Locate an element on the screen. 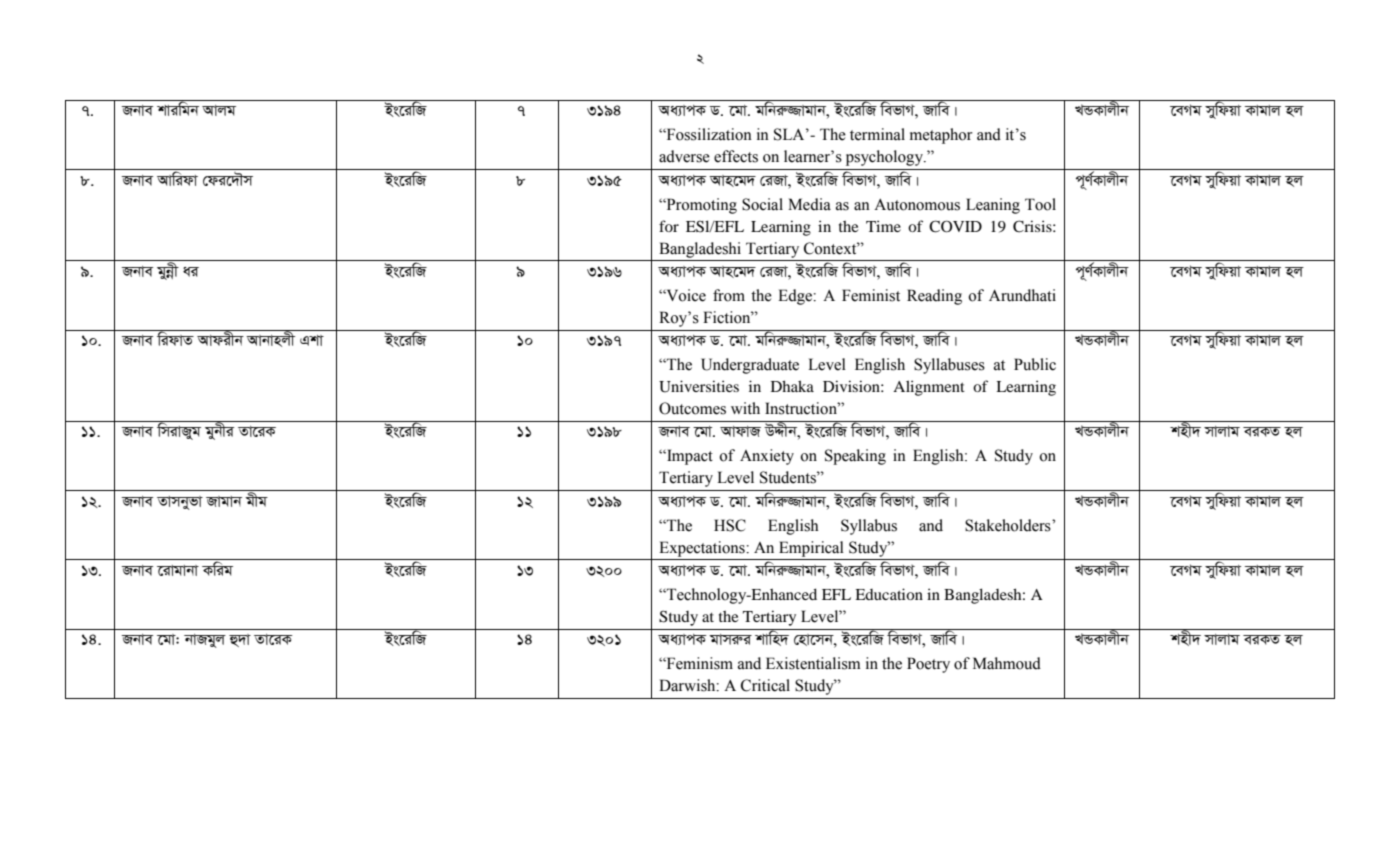 The width and height of the screenshot is (1400, 850). from is located at coordinates (729, 295).
